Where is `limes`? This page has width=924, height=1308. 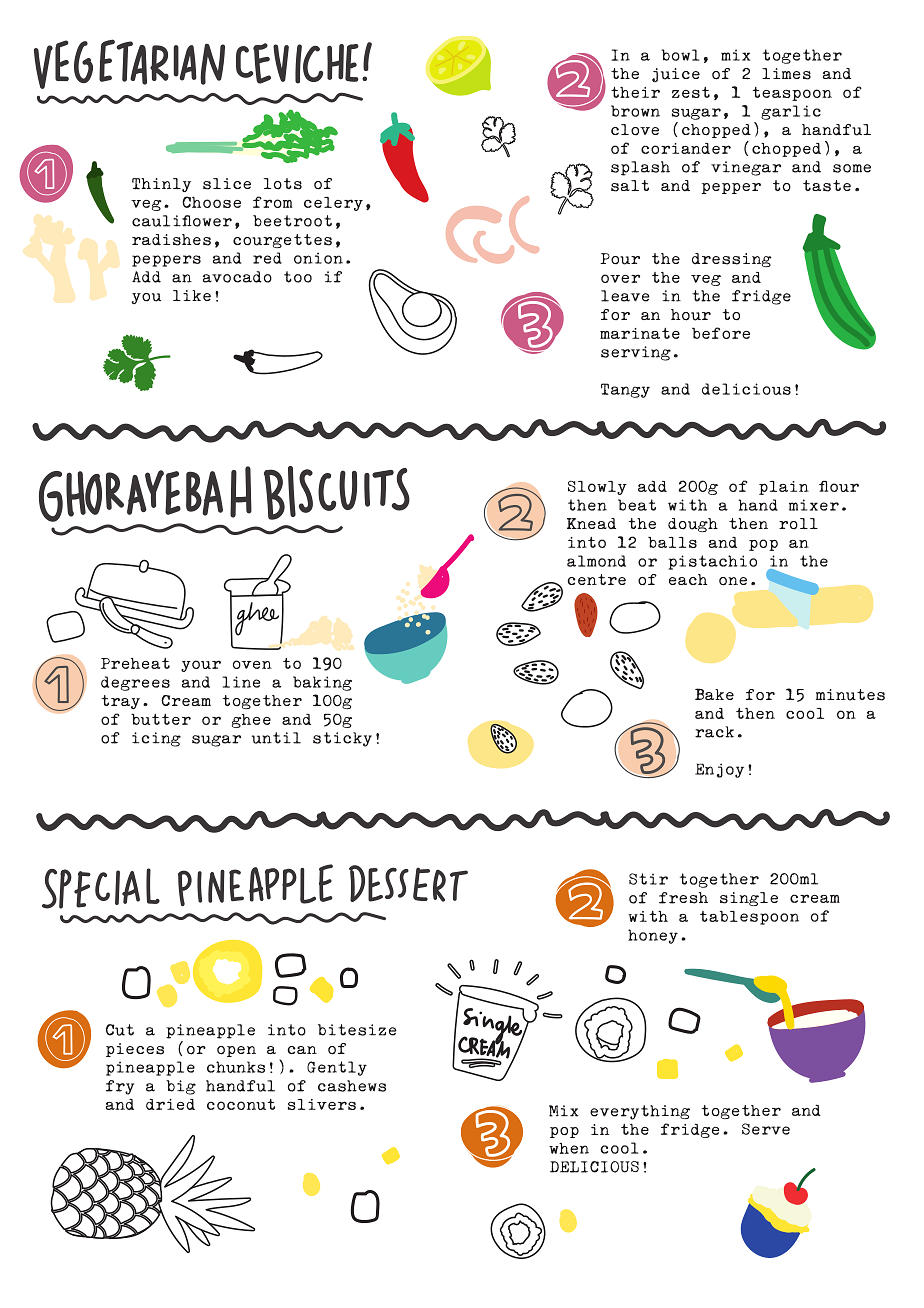
limes is located at coordinates (786, 74).
